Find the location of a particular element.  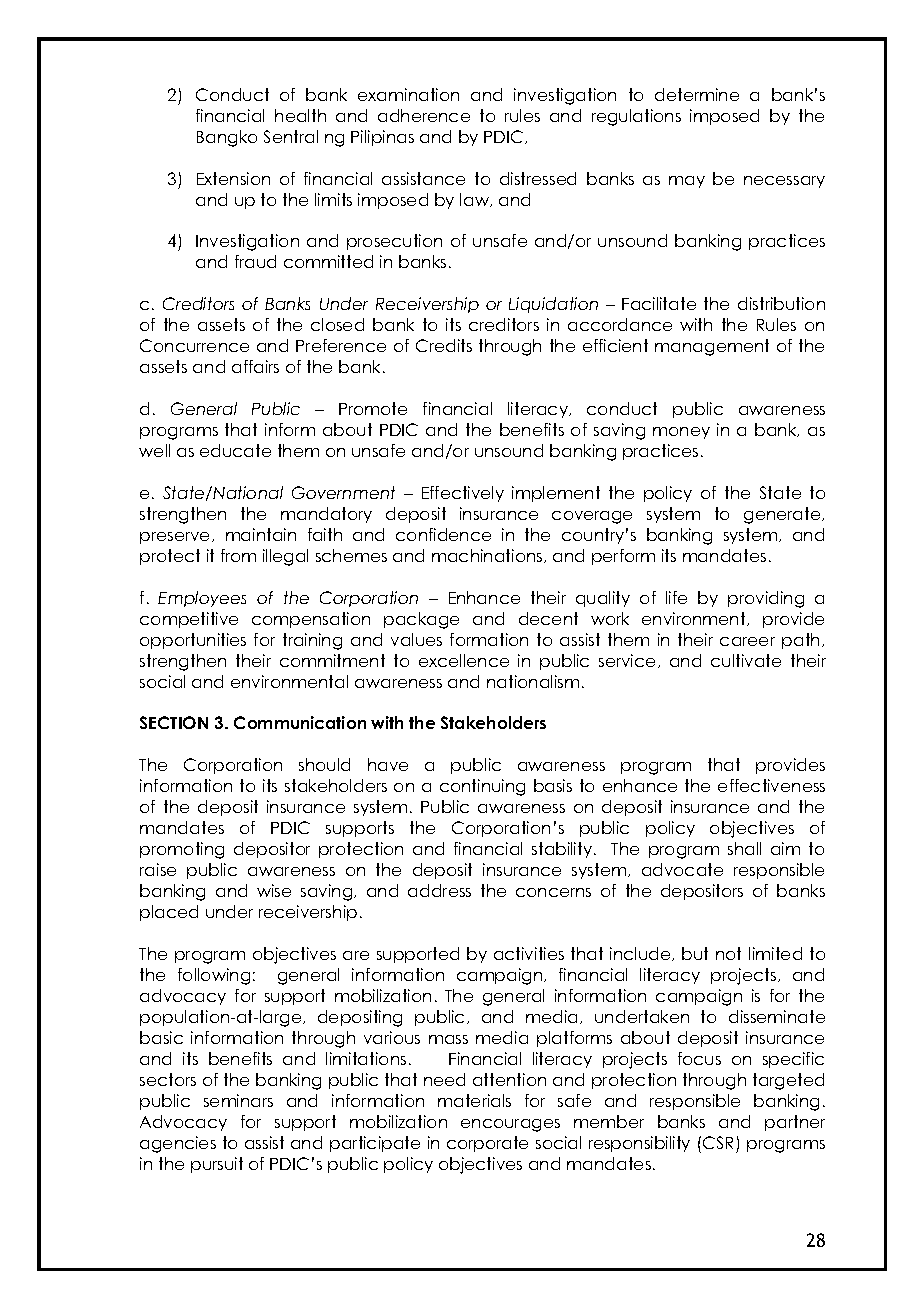

determine is located at coordinates (697, 94).
